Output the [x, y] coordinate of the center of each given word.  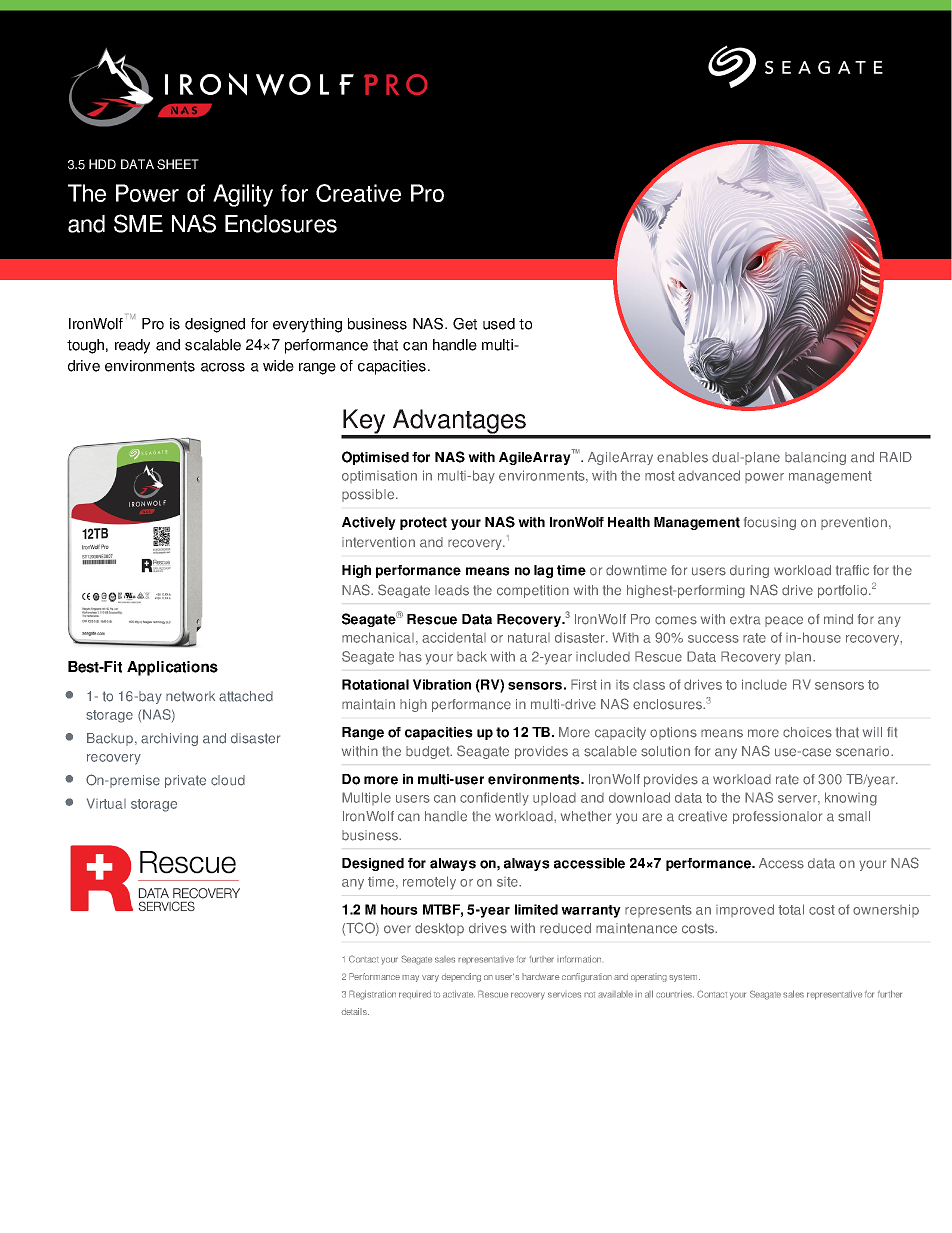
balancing [815, 458]
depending [461, 977]
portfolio [844, 591]
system [684, 978]
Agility [243, 195]
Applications [172, 668]
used [499, 324]
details [355, 1011]
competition [533, 591]
